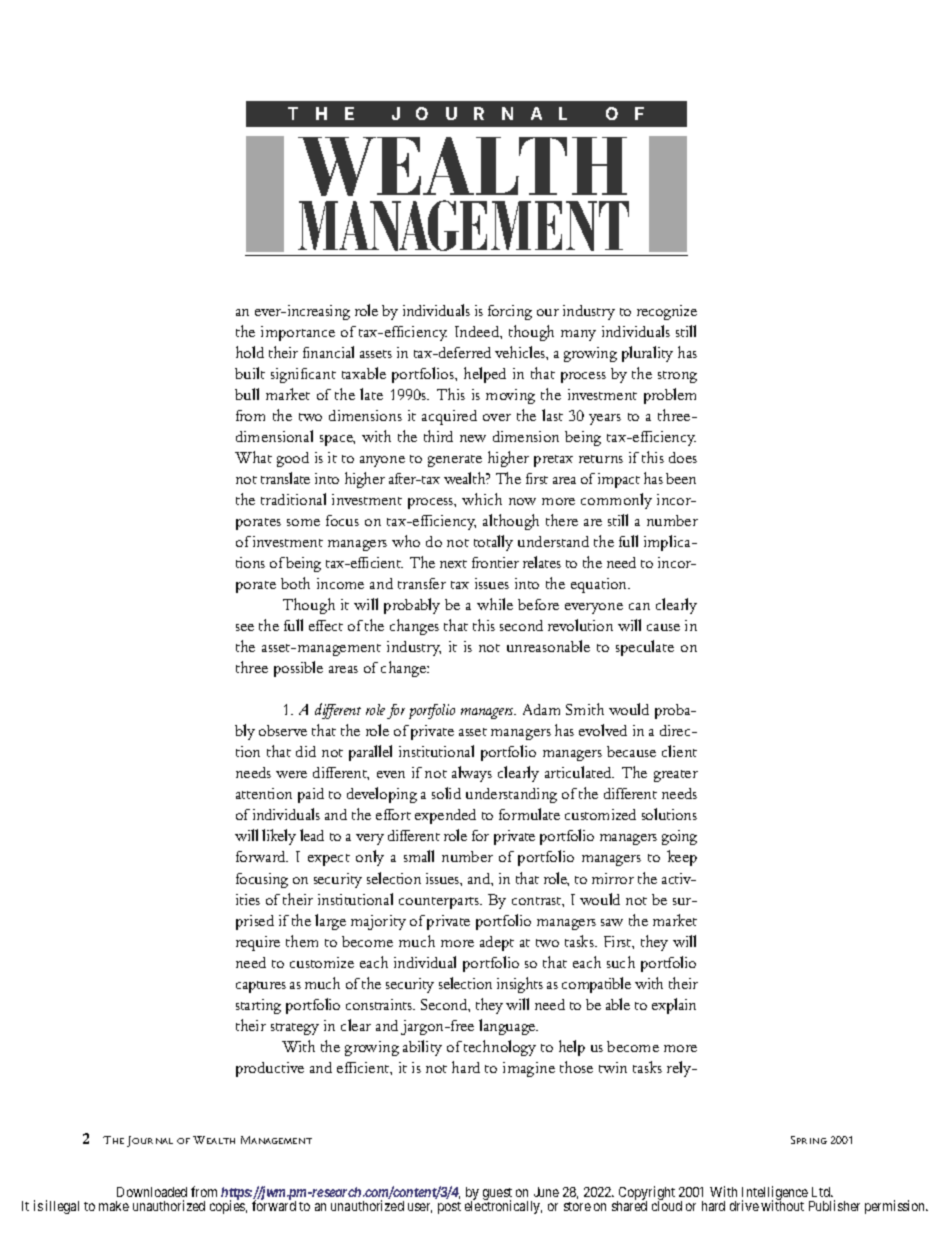 This document has height=1233, width=952. What do you see at coordinates (521, 352) in the document?
I see `vehicles` at bounding box center [521, 352].
